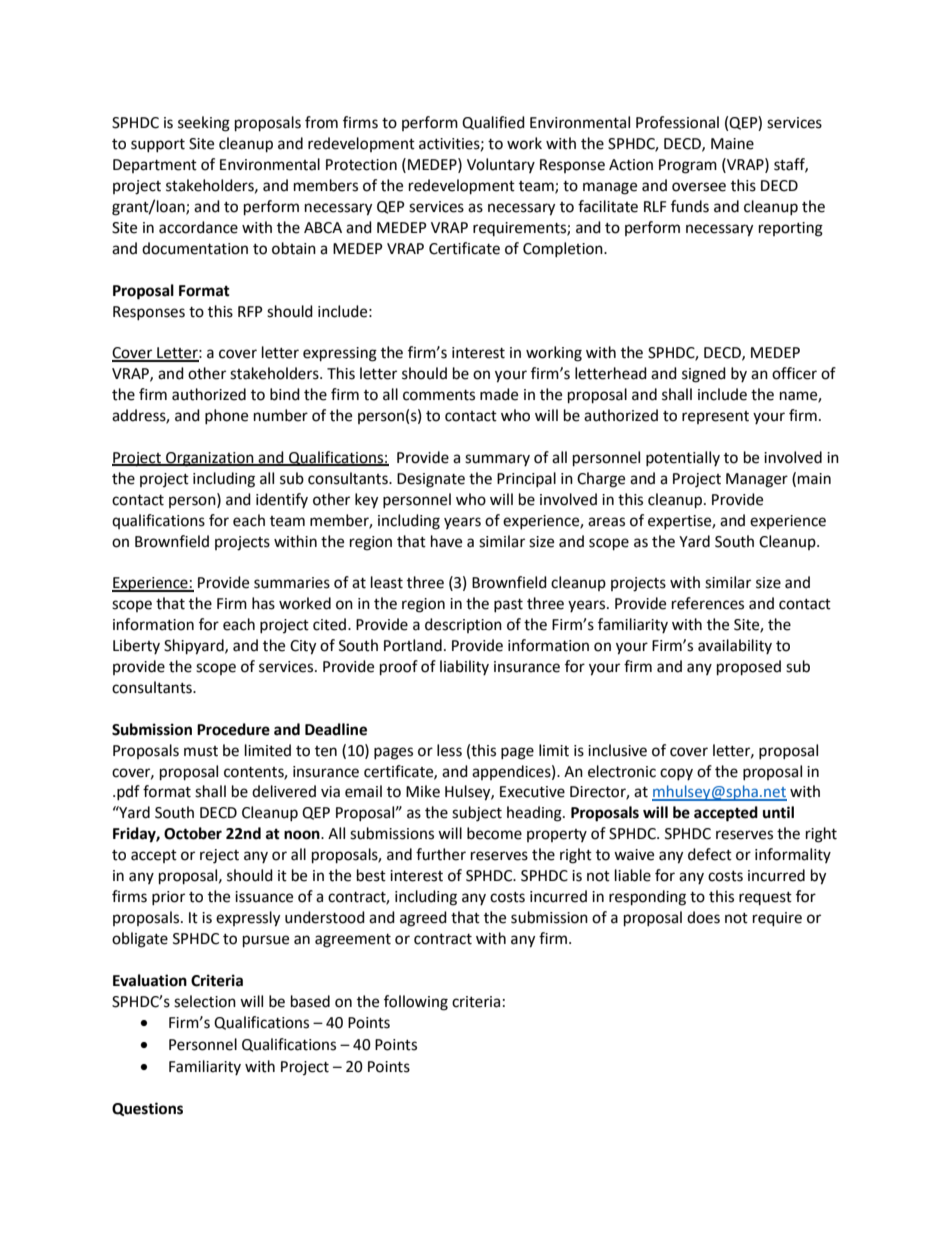  Describe the element at coordinates (416, 1003) in the screenshot. I see `following` at that location.
